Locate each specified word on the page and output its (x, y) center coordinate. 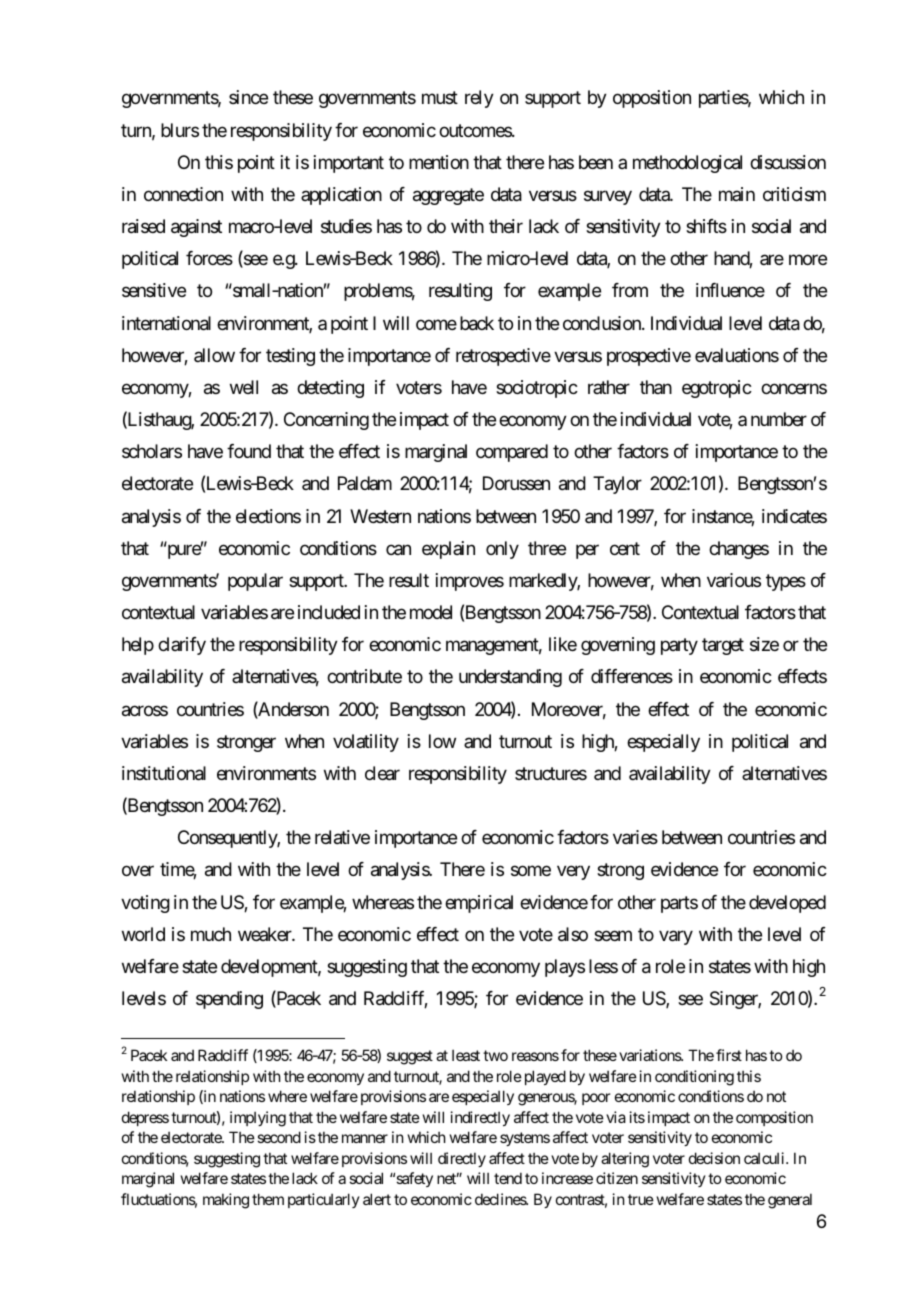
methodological (687, 164)
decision (714, 1158)
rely (479, 99)
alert (377, 1199)
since (248, 97)
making (226, 1201)
